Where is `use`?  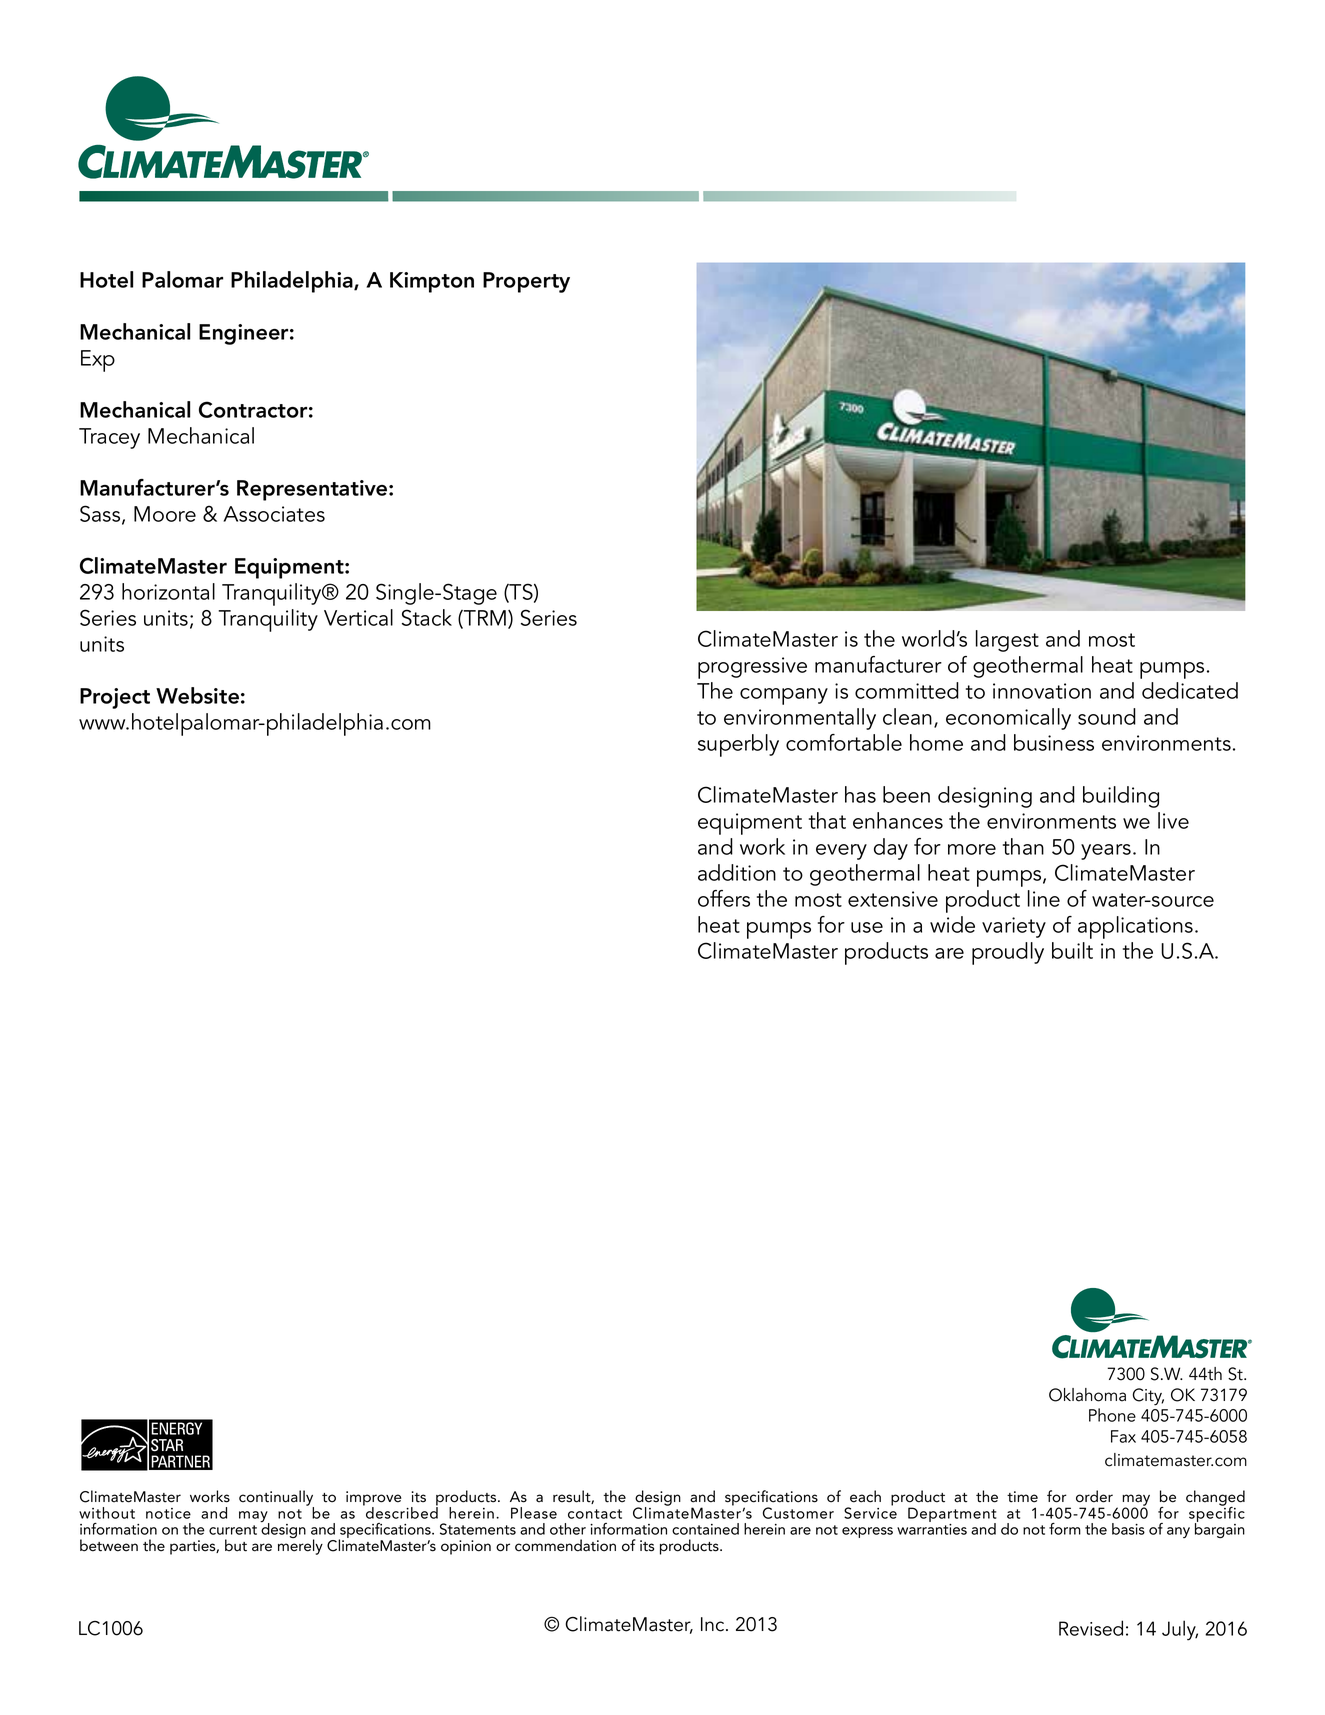 use is located at coordinates (867, 927).
